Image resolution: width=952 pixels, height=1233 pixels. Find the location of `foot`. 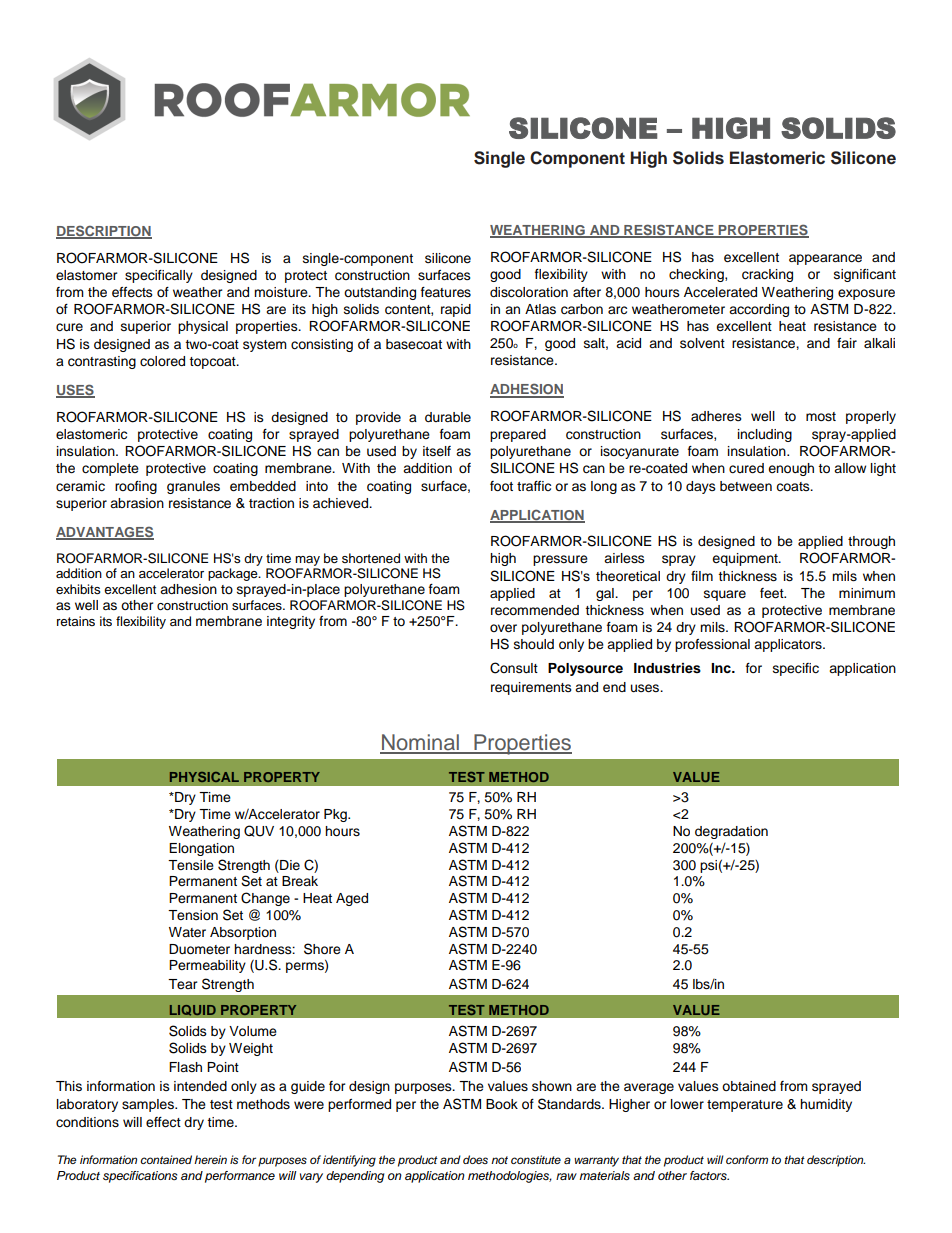

foot is located at coordinates (501, 486).
